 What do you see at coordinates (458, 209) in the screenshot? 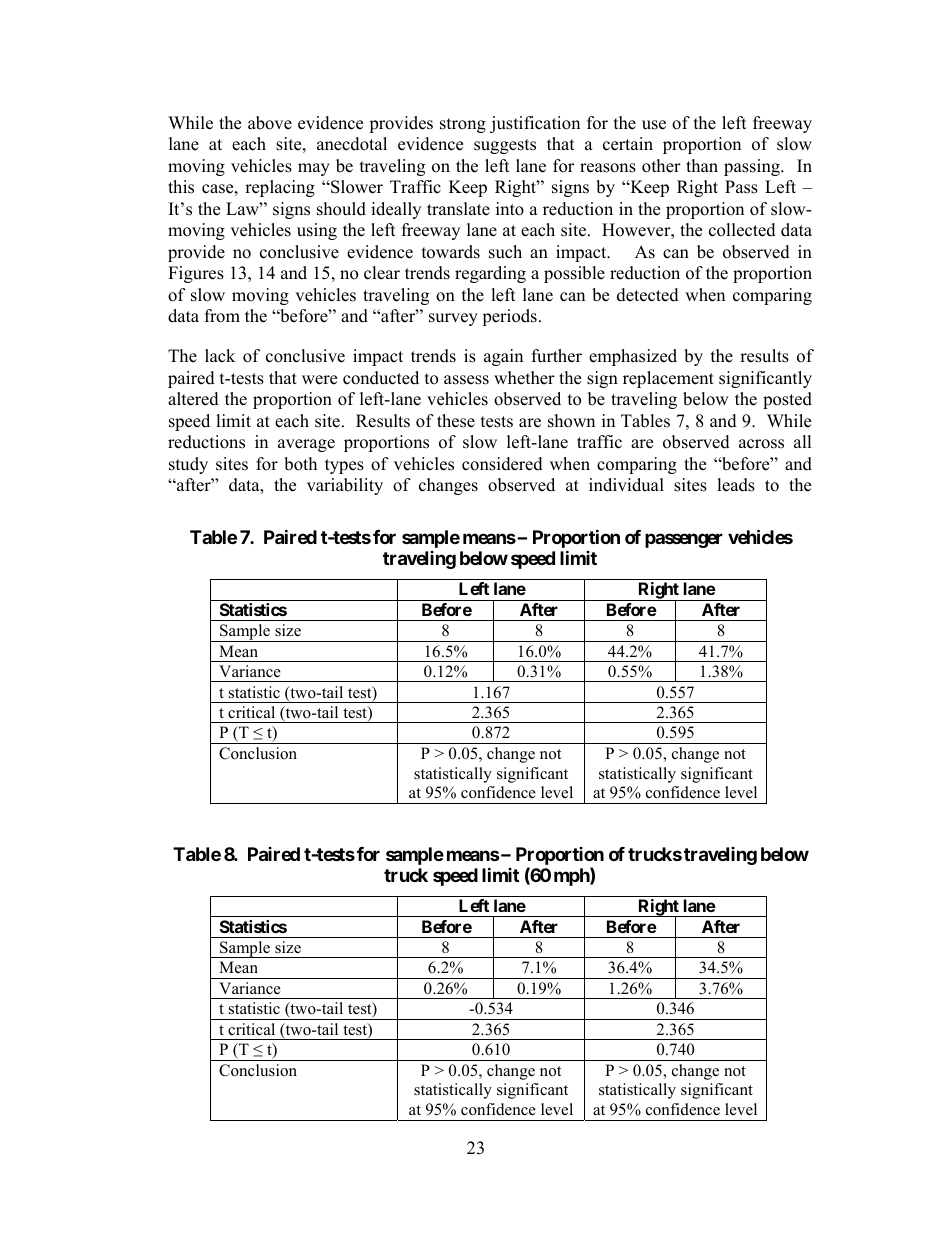
I see `translate` at bounding box center [458, 209].
